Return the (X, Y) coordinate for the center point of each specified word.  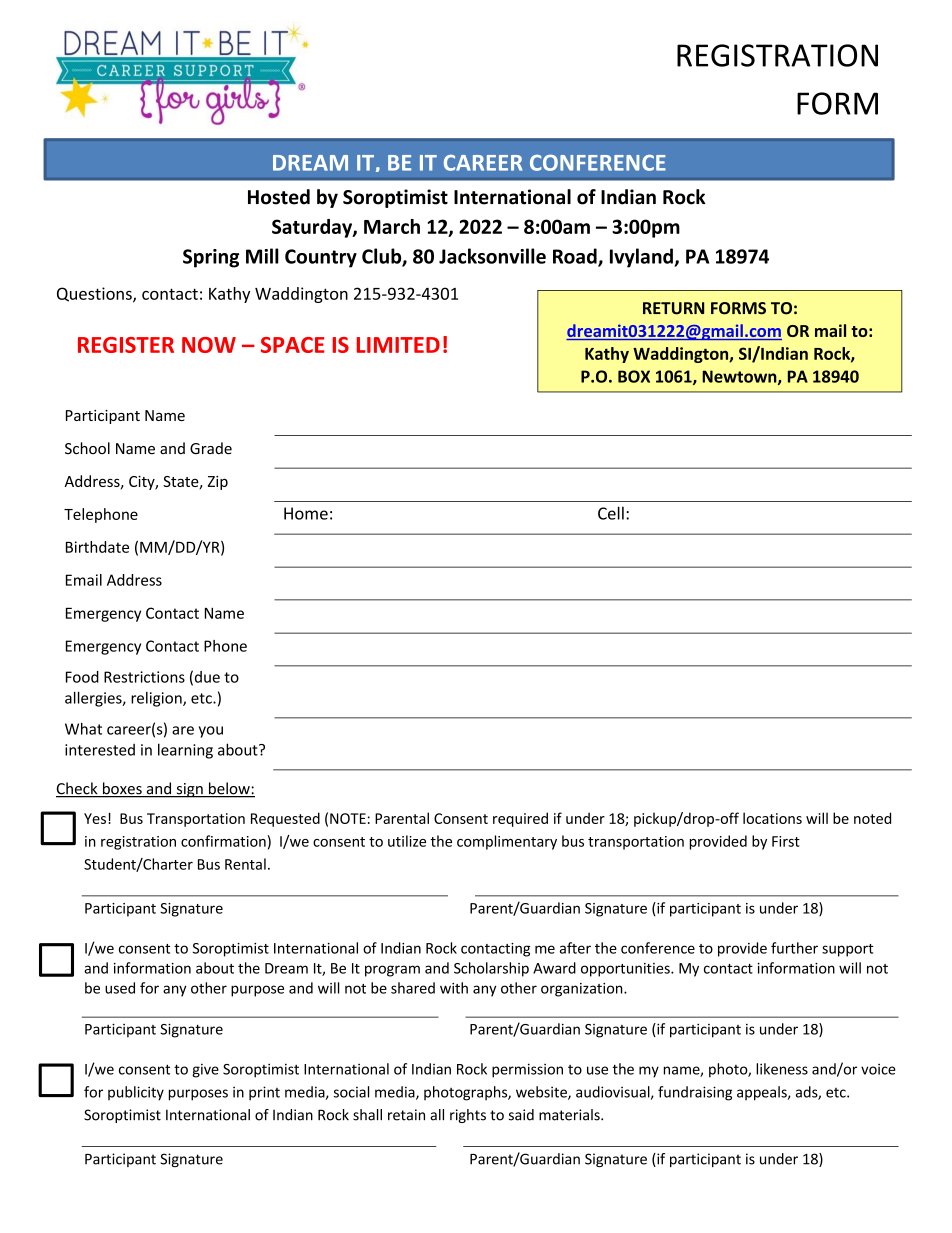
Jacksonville (492, 256)
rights (468, 1116)
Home (306, 513)
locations (772, 818)
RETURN (673, 308)
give (205, 1071)
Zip (218, 483)
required (520, 819)
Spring (211, 258)
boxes (122, 789)
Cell (611, 513)
